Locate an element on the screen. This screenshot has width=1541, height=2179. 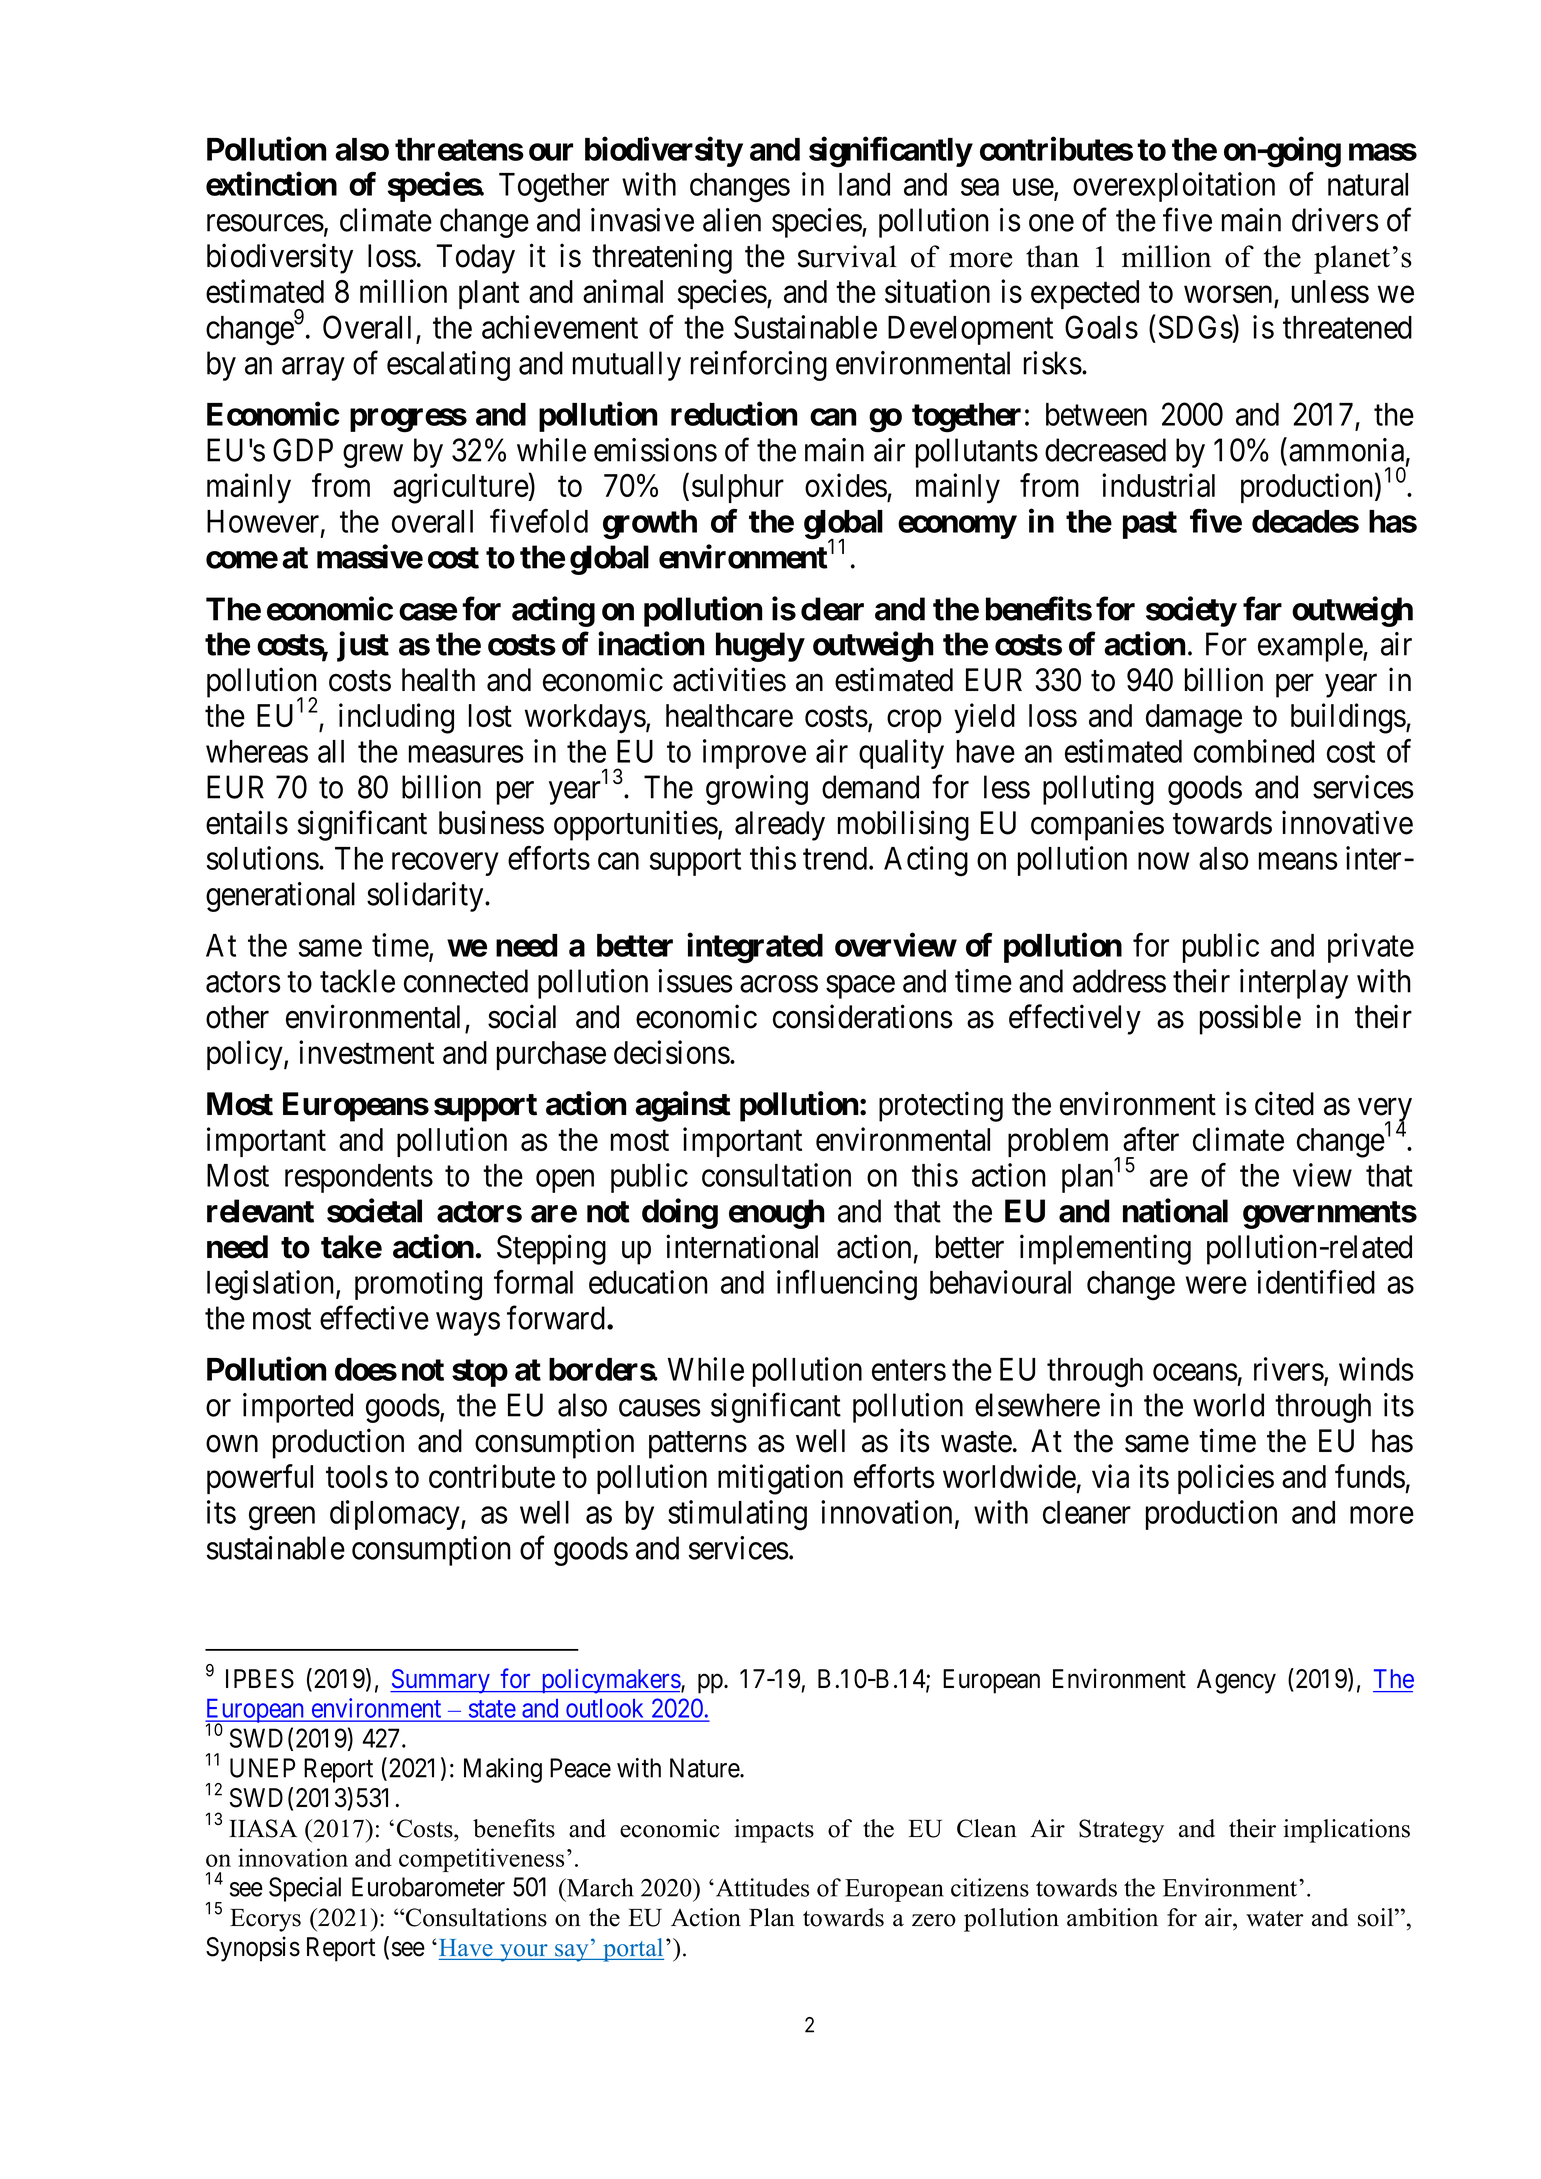
survival is located at coordinates (847, 256).
